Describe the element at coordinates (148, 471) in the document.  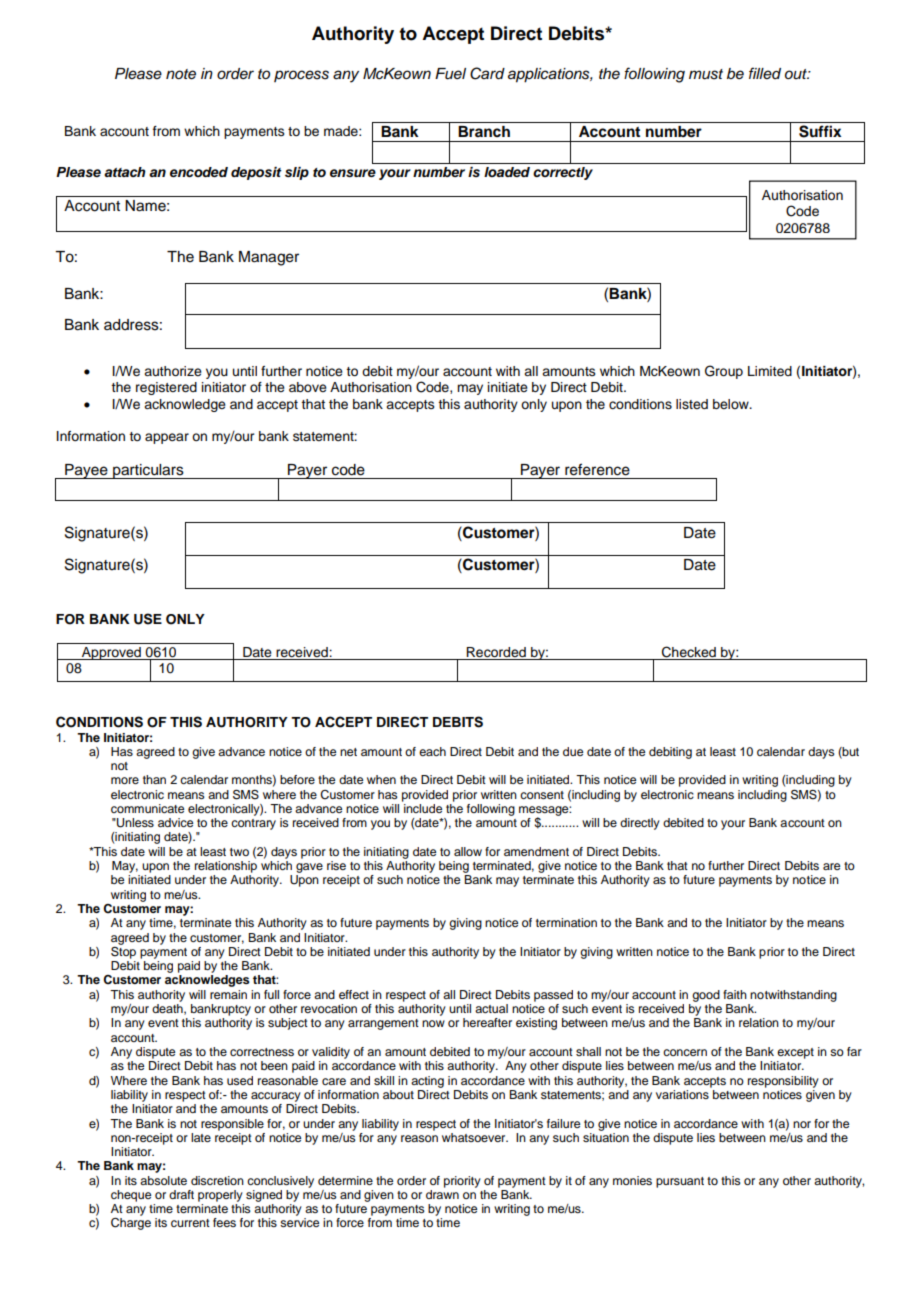
I see `particulars` at that location.
